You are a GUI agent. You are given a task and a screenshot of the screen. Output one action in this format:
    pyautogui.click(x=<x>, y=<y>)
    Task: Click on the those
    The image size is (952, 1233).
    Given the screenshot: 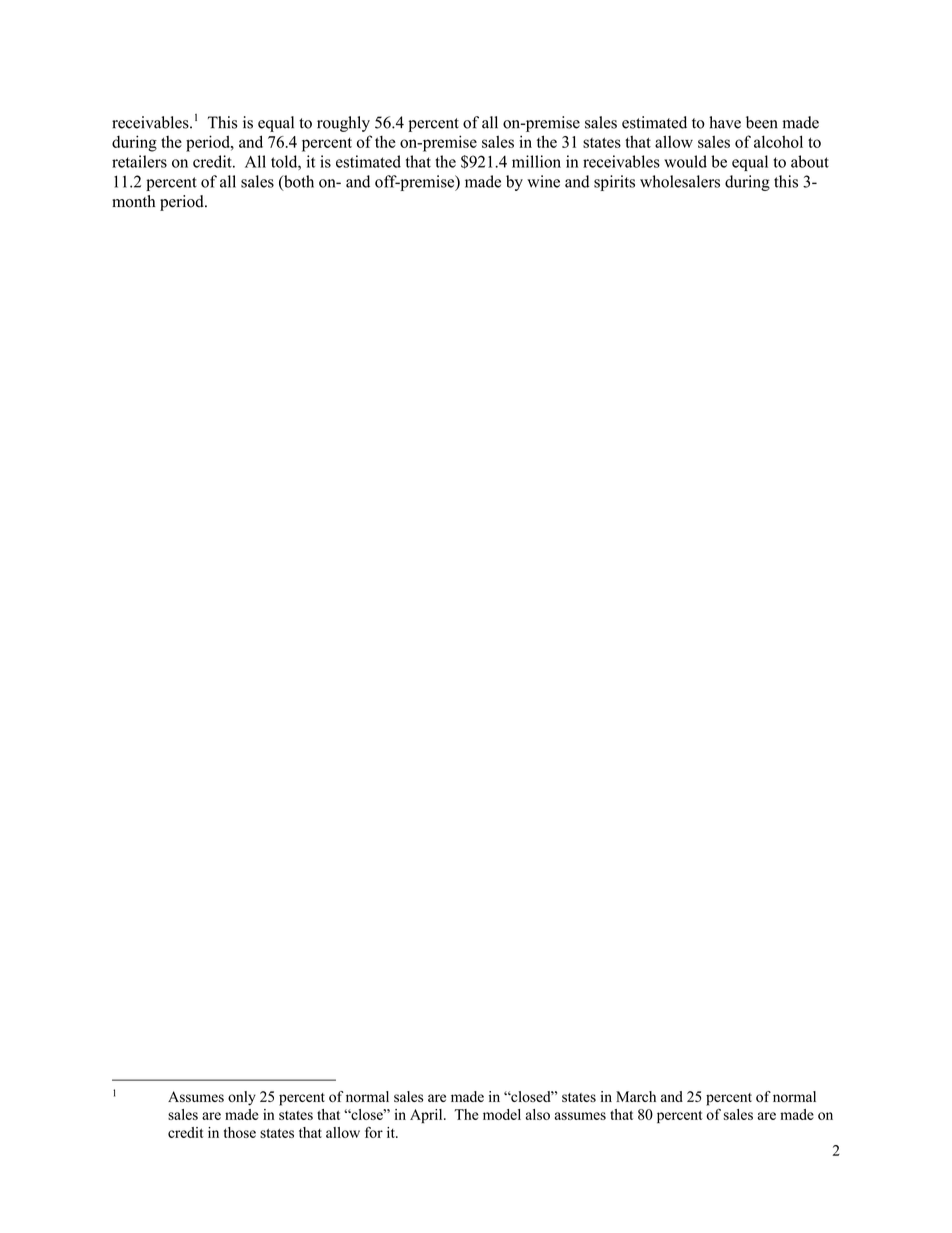 What is the action you would take?
    pyautogui.click(x=240, y=1132)
